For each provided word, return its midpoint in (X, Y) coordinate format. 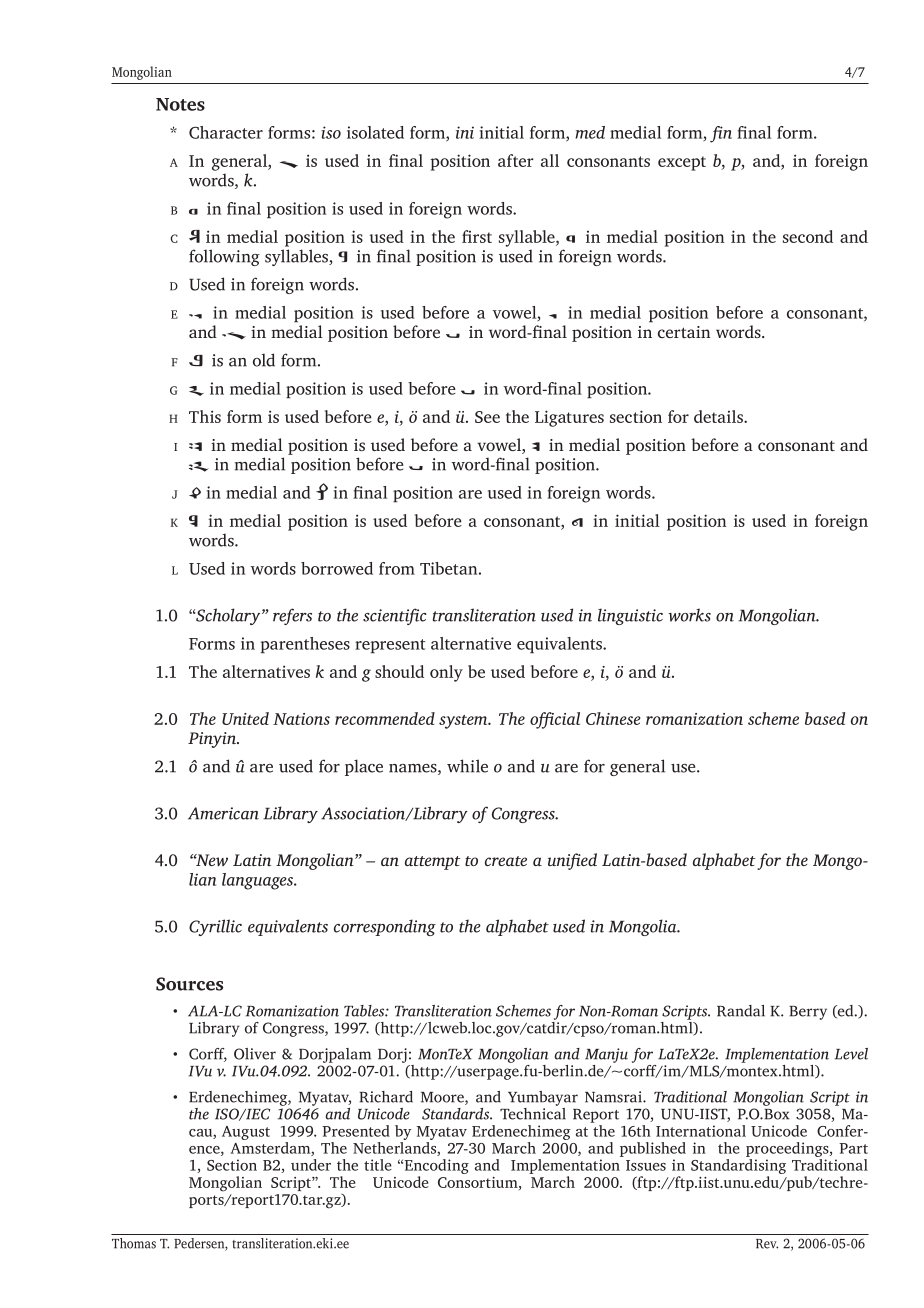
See (487, 417)
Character (226, 132)
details (719, 416)
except (682, 163)
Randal (741, 1011)
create (506, 861)
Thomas (134, 1243)
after (516, 160)
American (223, 813)
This (205, 416)
